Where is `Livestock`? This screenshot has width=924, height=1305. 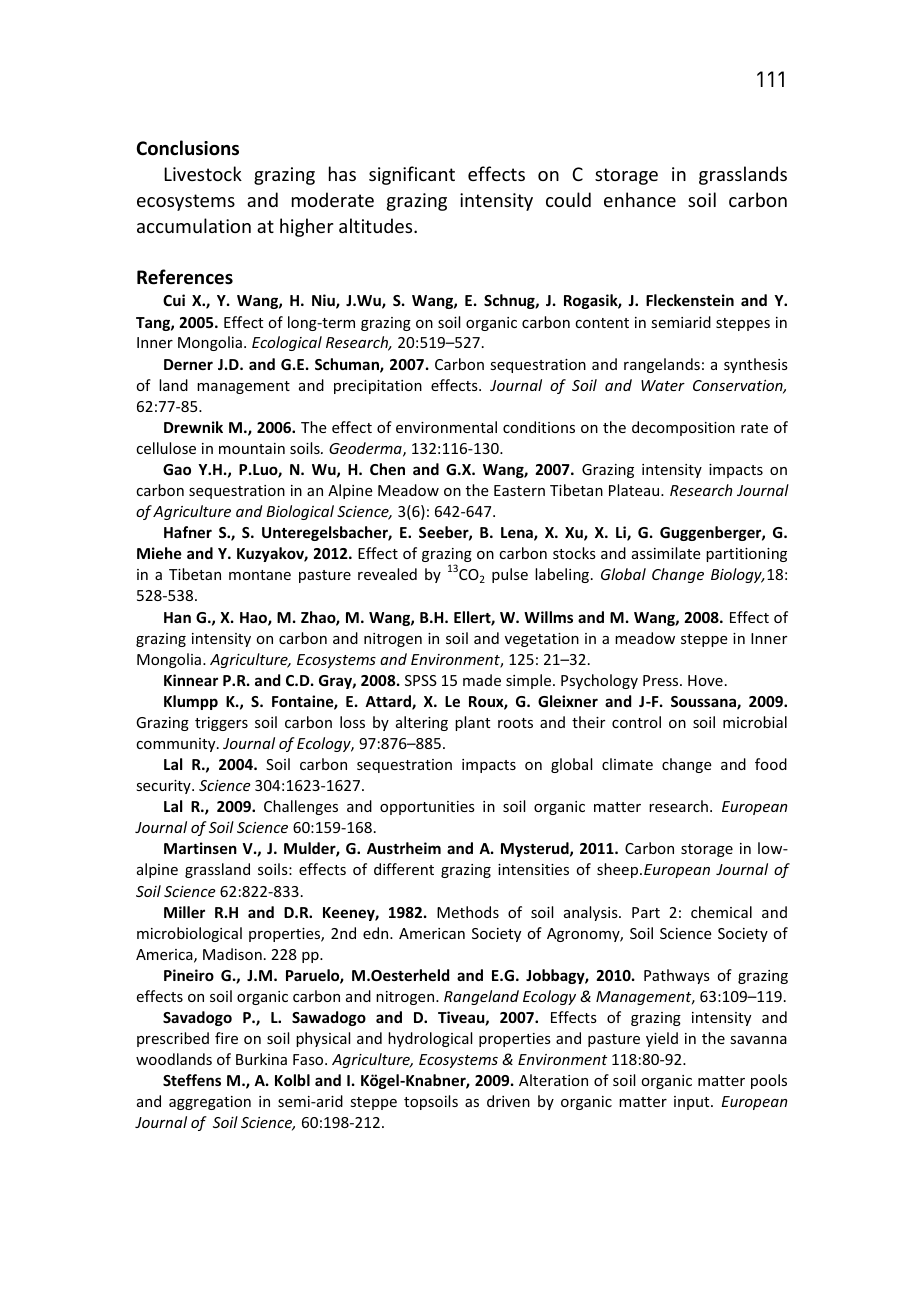 Livestock is located at coordinates (203, 173).
